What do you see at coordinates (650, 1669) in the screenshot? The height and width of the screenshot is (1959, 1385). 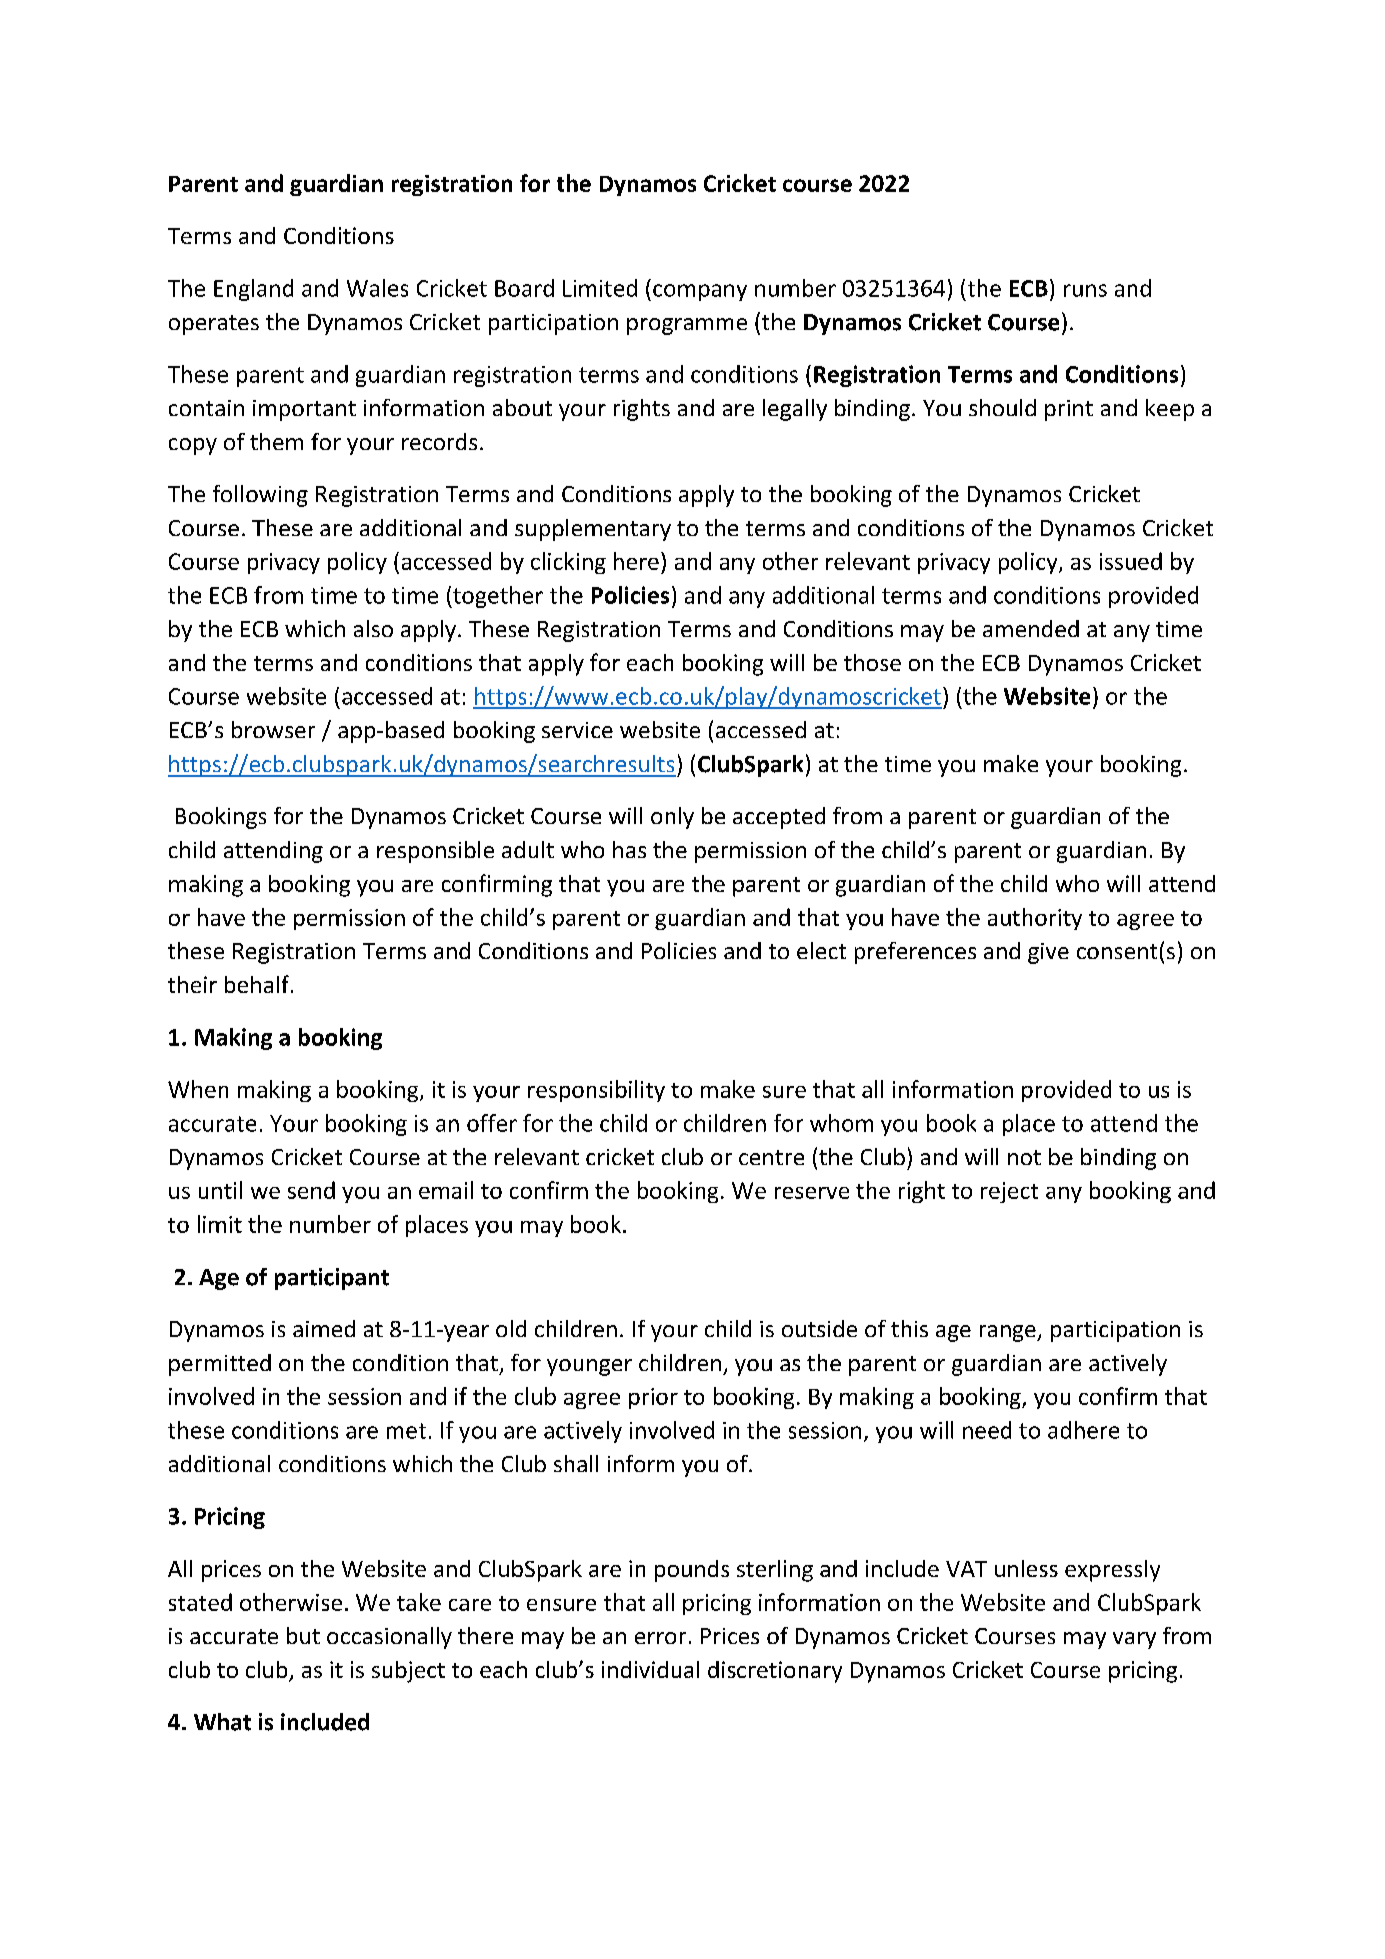 I see `individual` at bounding box center [650, 1669].
